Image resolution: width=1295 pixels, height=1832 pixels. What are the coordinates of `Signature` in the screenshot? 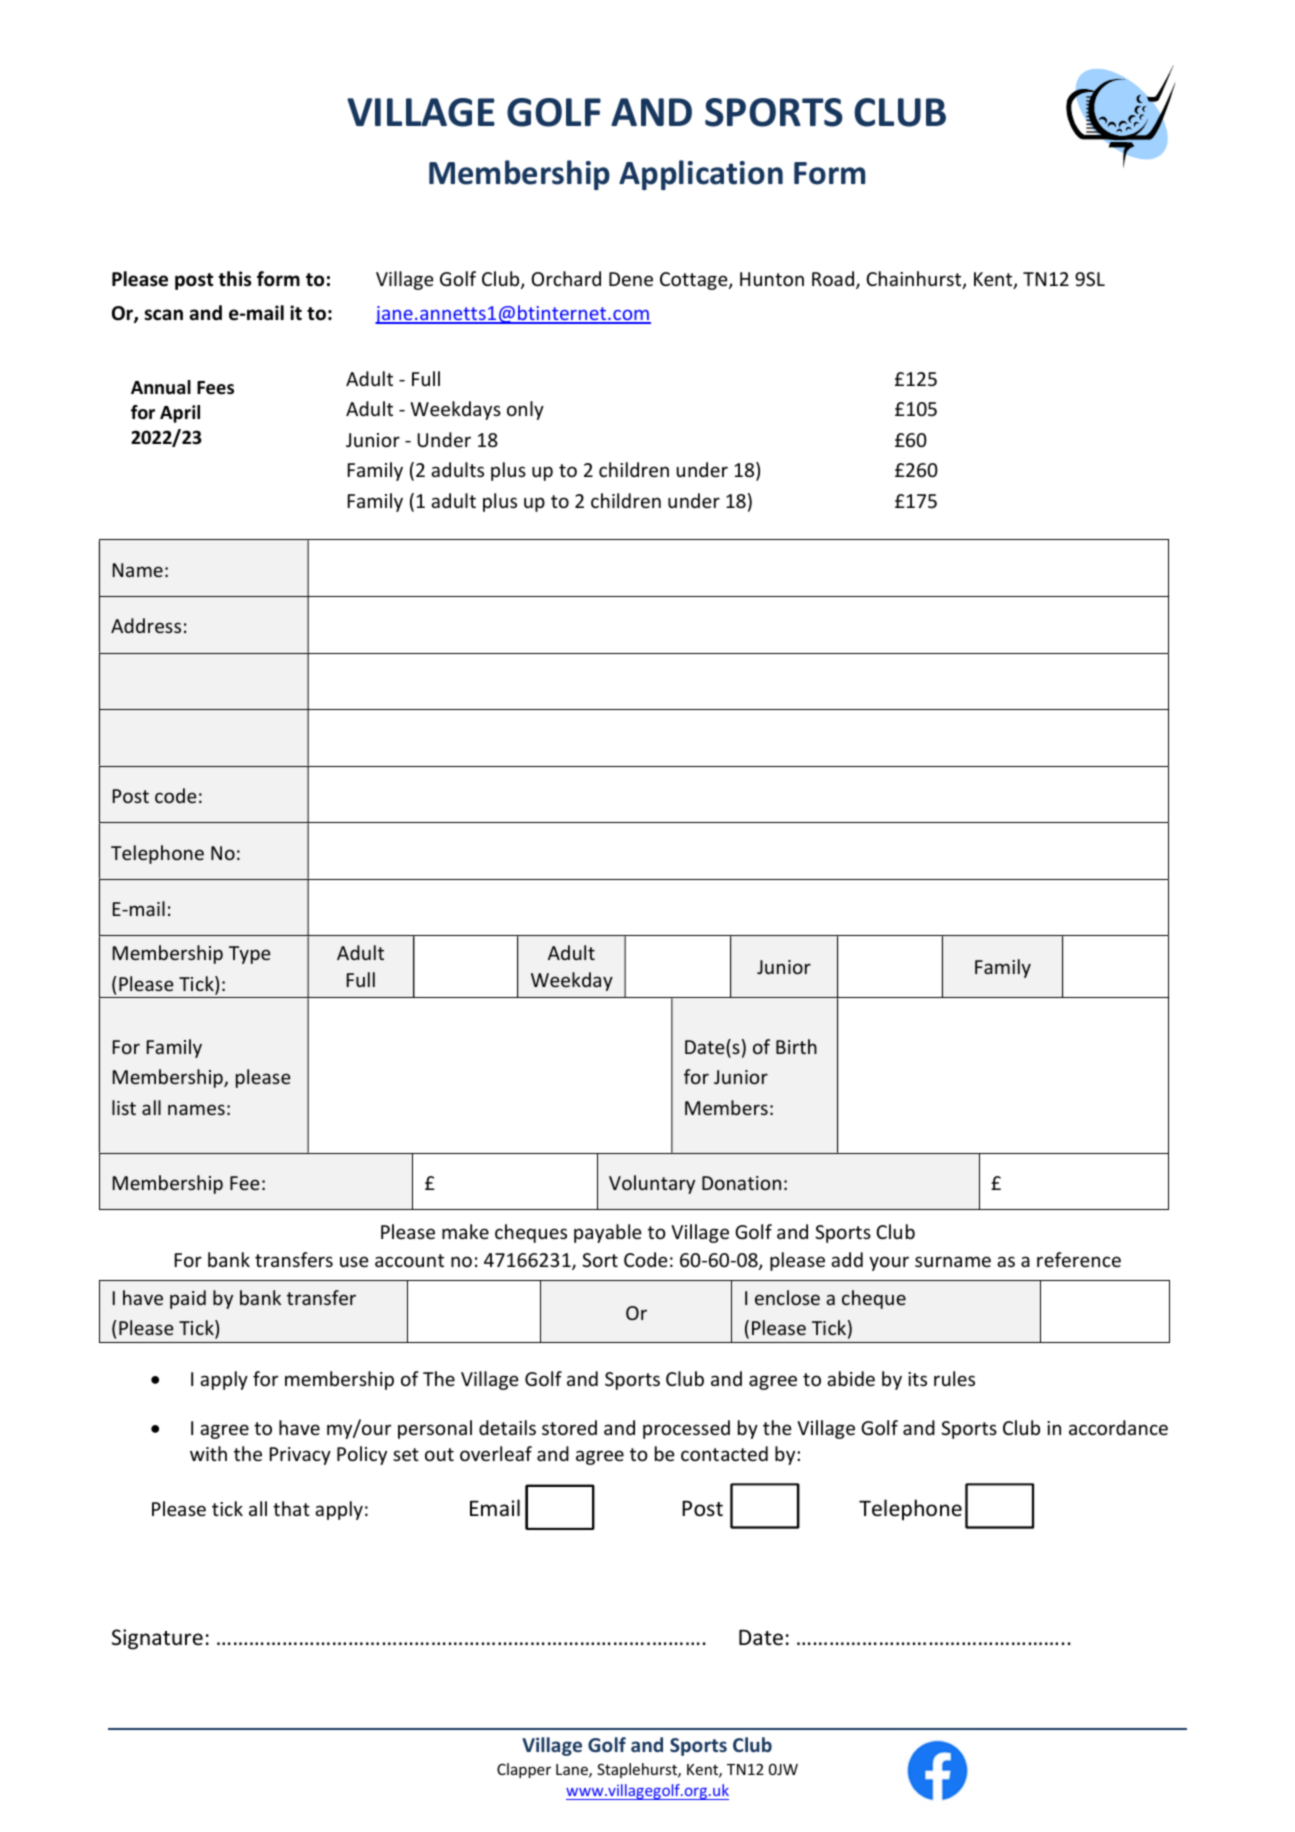 It's located at (157, 1639).
